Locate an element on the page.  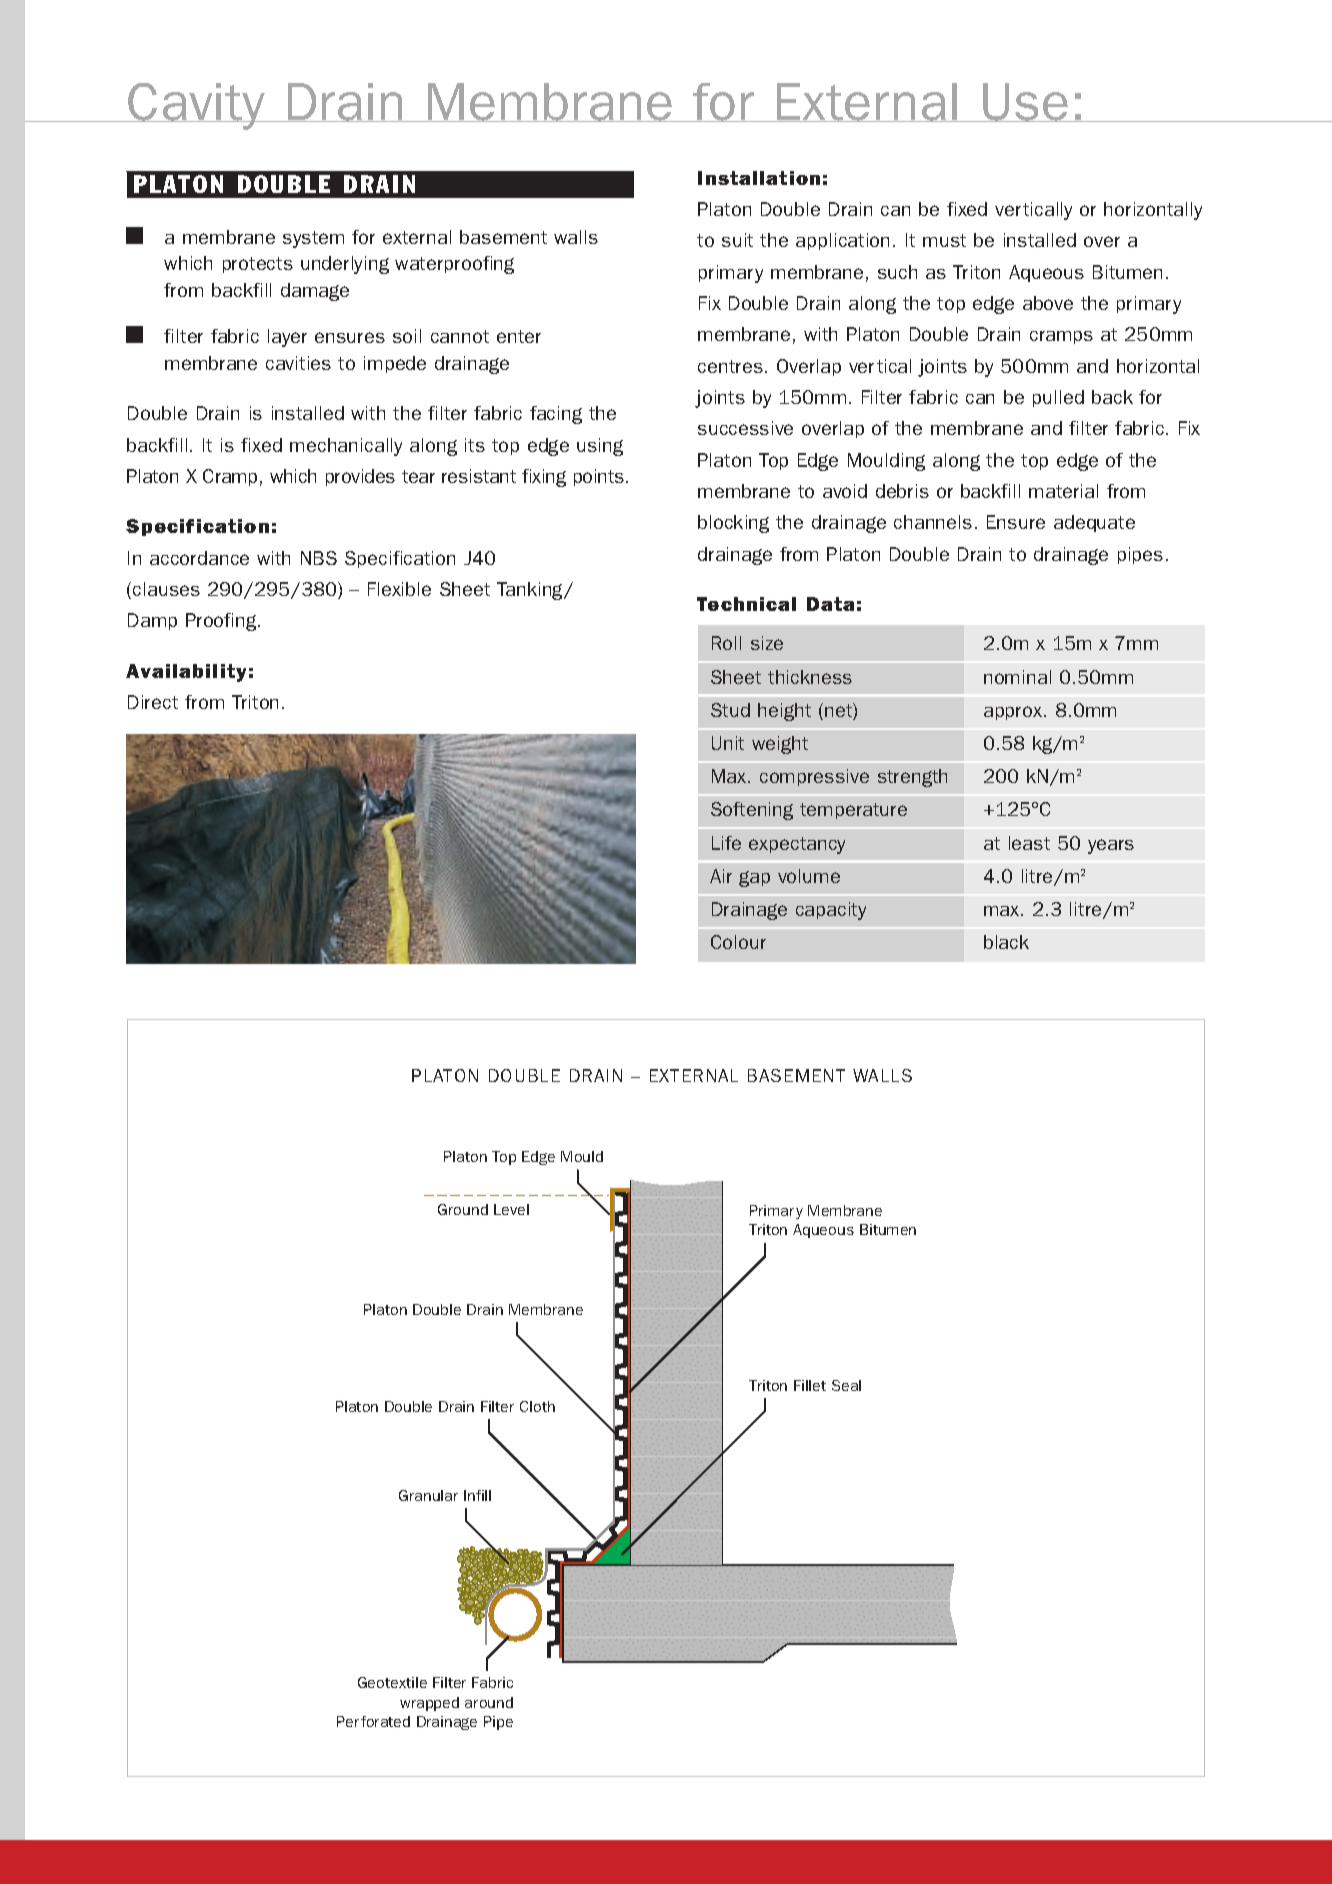
nominal is located at coordinates (1017, 677).
